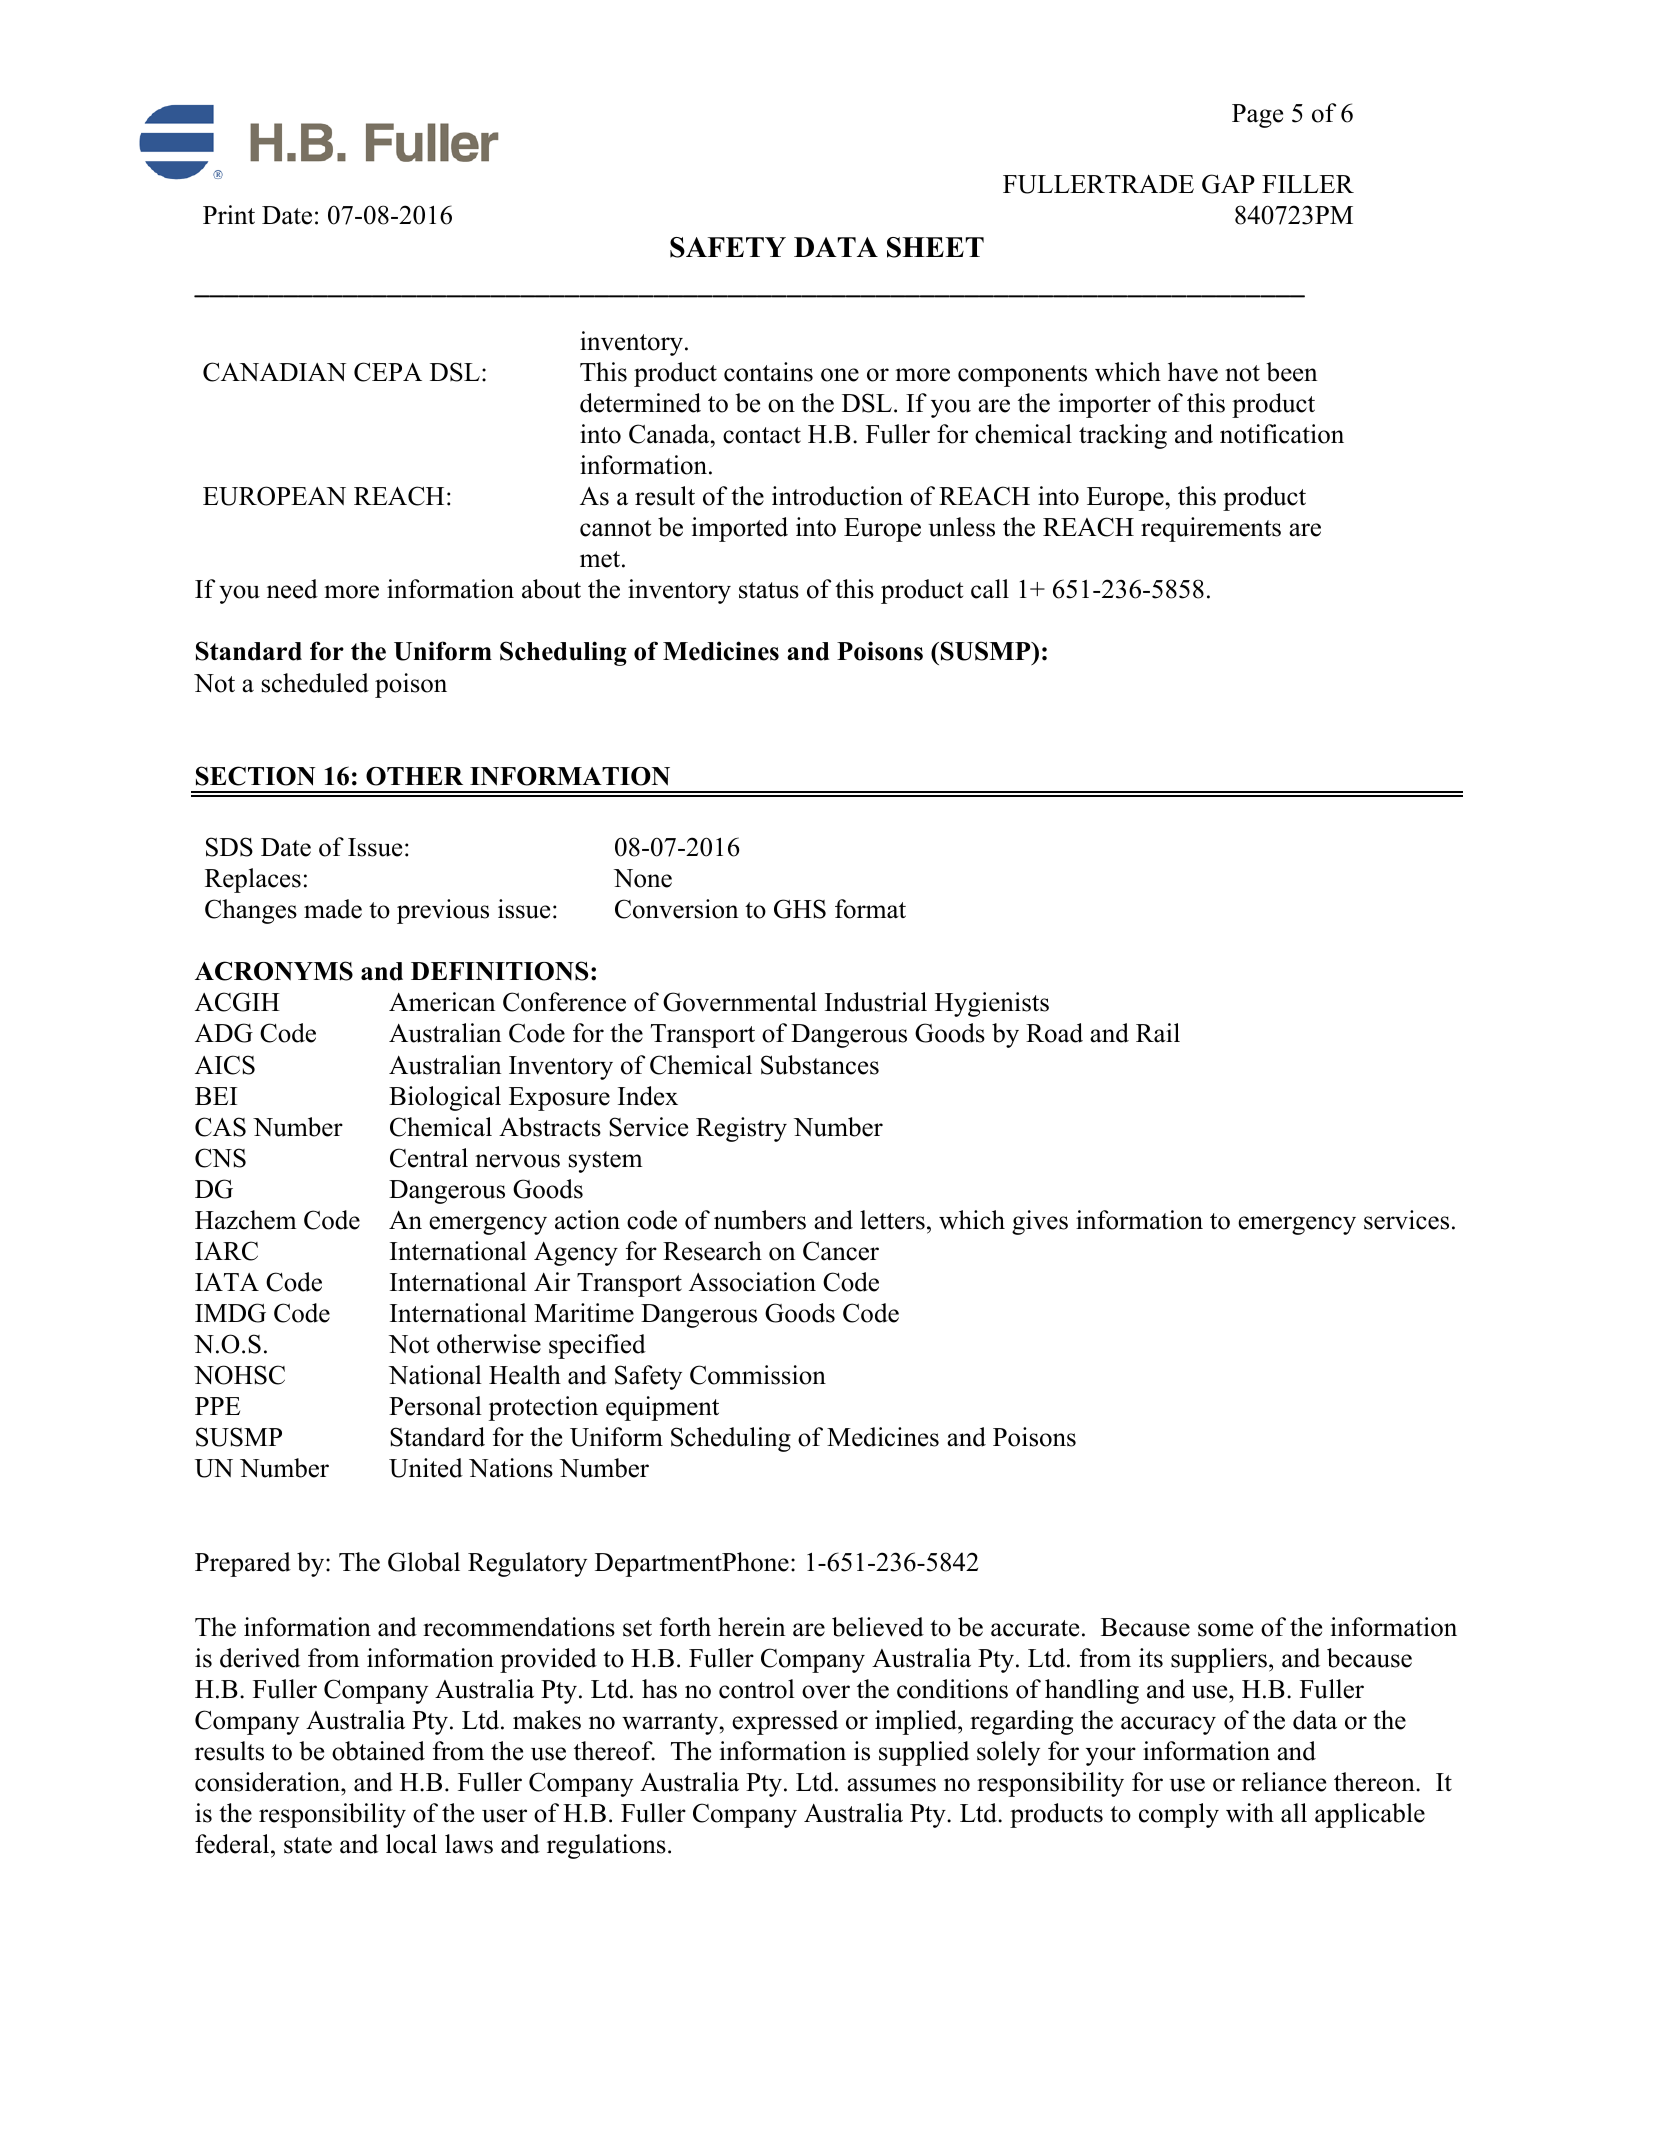 This screenshot has width=1654, height=2140. I want to click on Rail, so click(1158, 1033).
